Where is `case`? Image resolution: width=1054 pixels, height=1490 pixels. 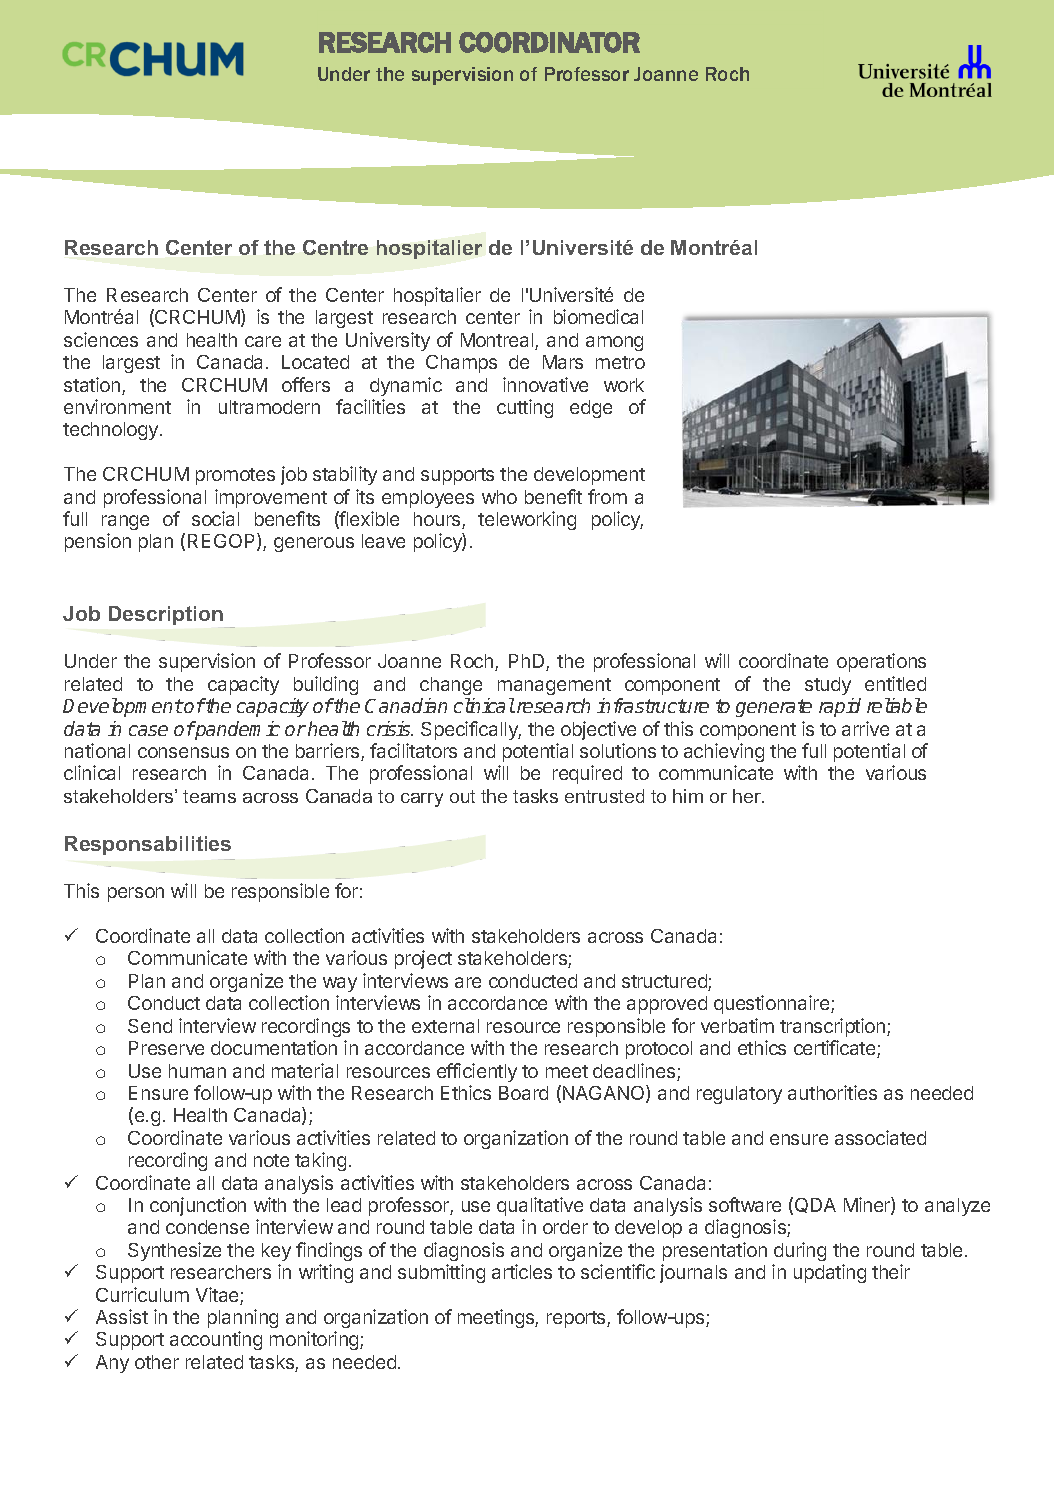
case is located at coordinates (148, 730).
